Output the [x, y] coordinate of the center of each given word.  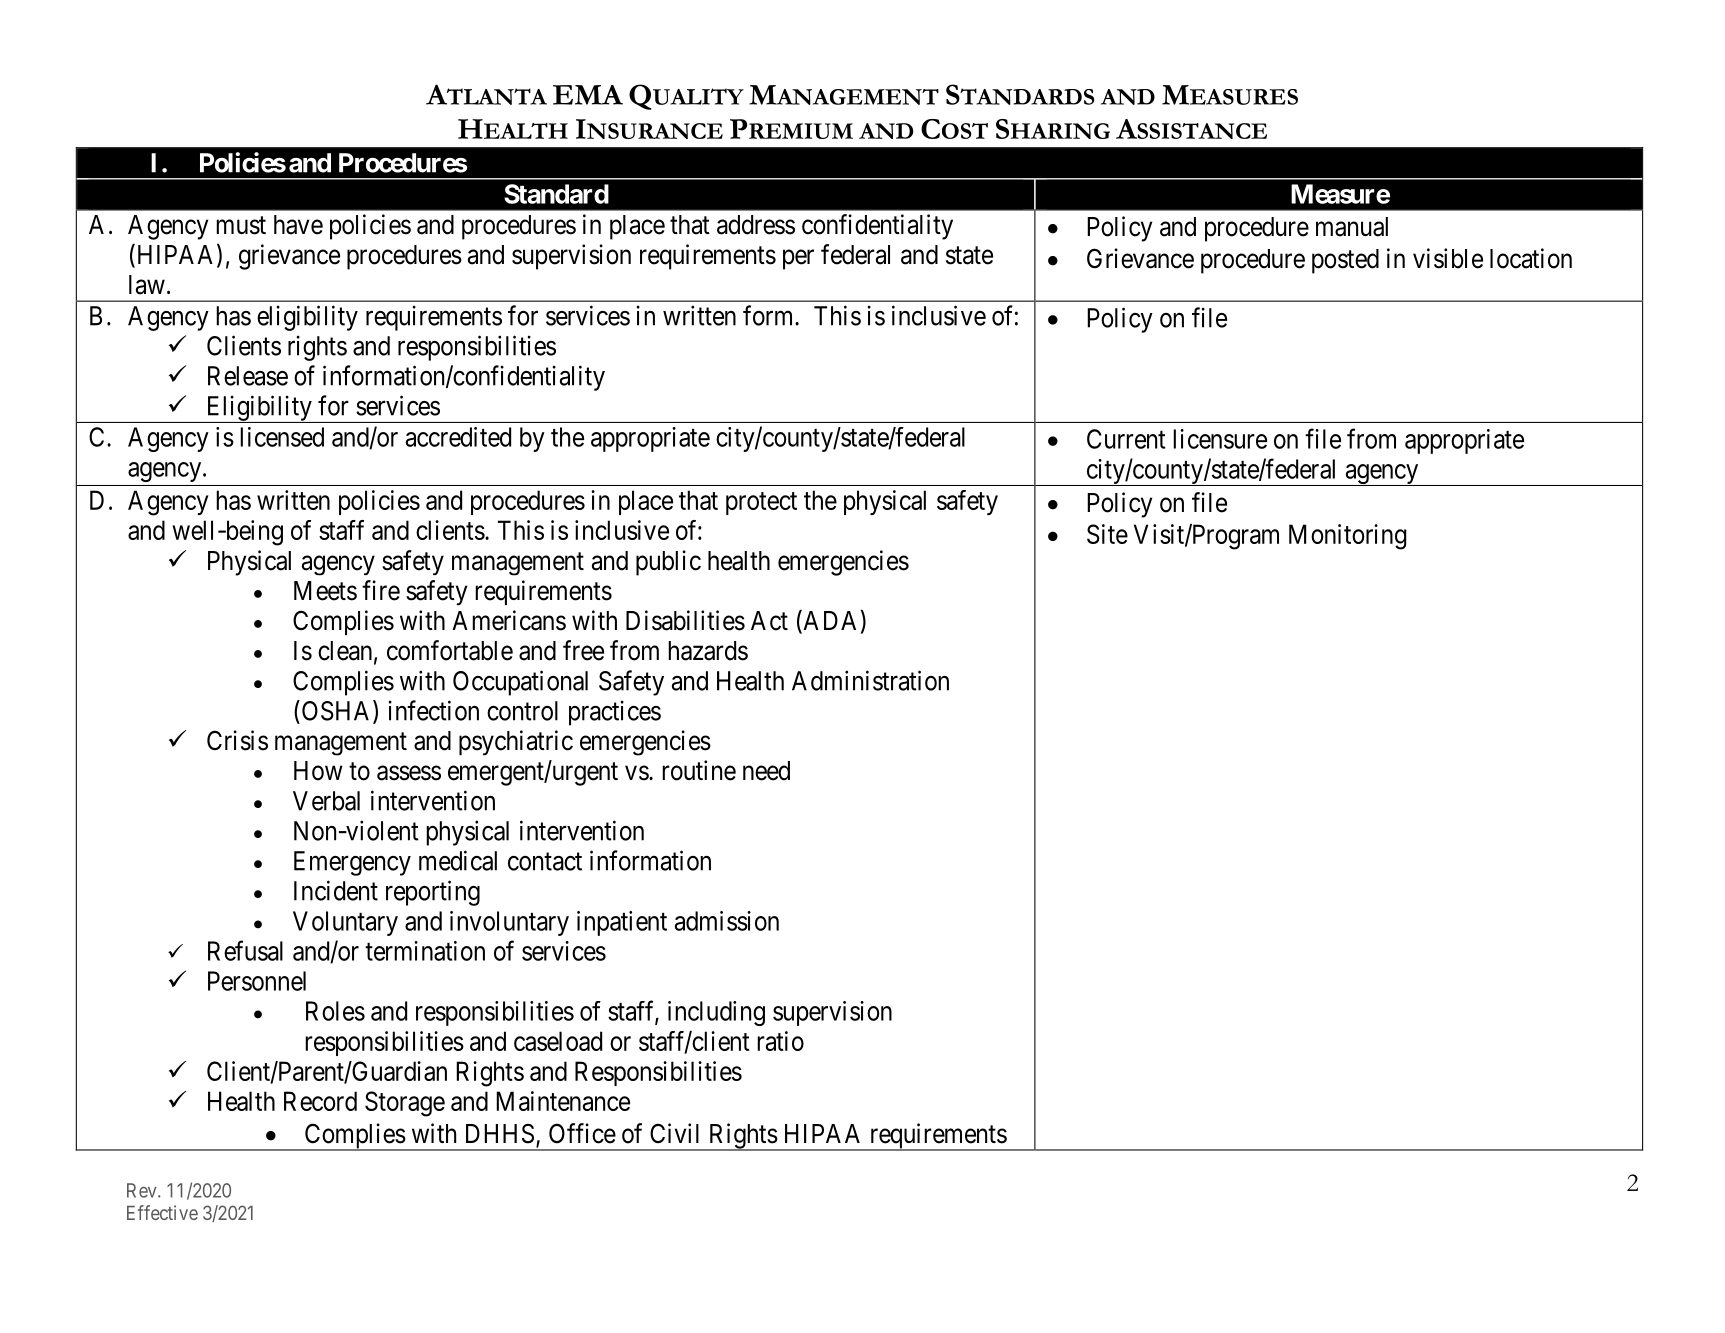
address [756, 225]
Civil [674, 1133]
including [716, 1013]
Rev [143, 1190]
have [298, 225]
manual [1352, 227]
